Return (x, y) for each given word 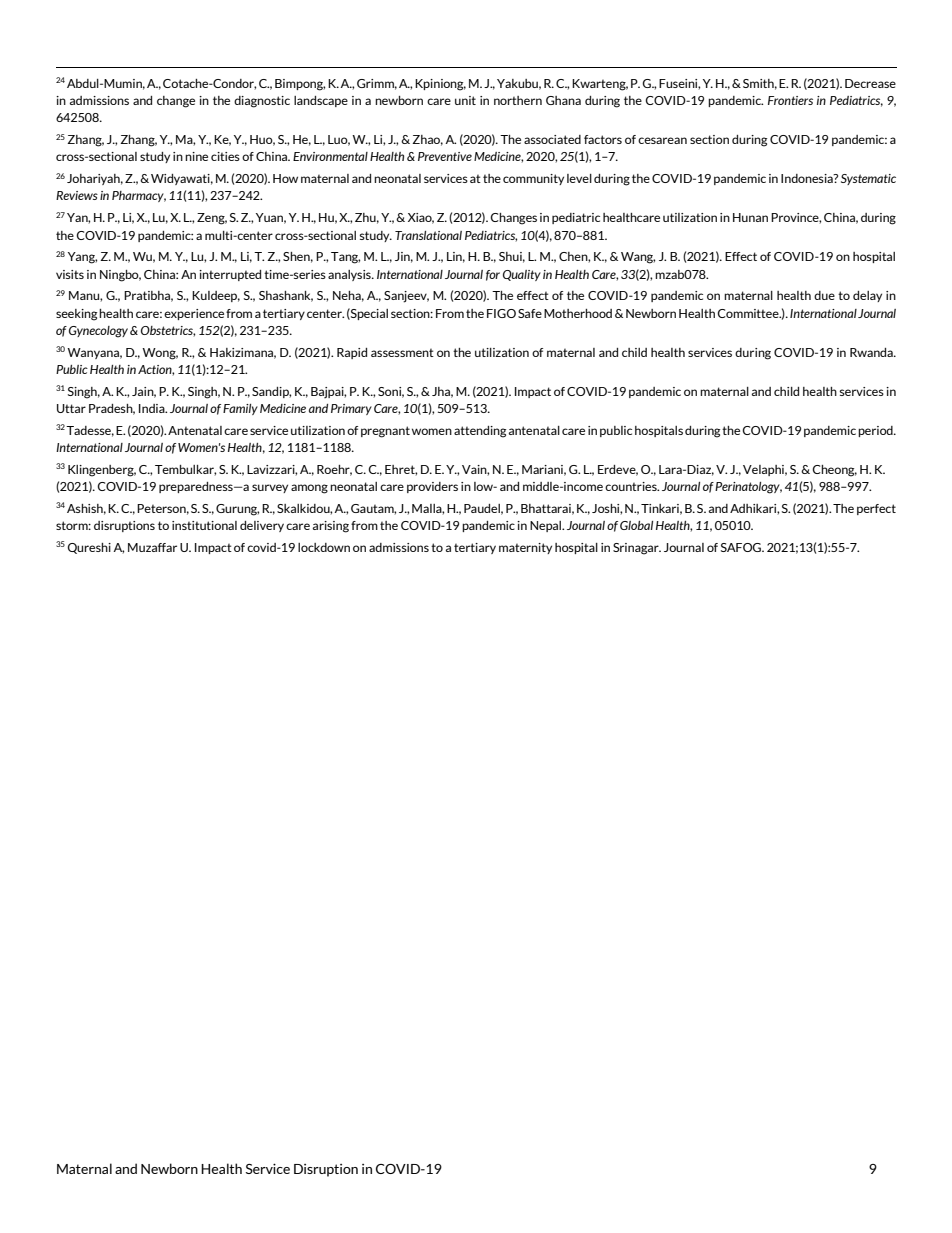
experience (194, 314)
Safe (530, 313)
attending (480, 432)
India (153, 408)
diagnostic (262, 102)
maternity (525, 548)
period (876, 431)
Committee (749, 313)
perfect (876, 509)
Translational (428, 235)
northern (518, 100)
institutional (204, 525)
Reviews (77, 195)
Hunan (750, 217)
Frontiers (790, 100)
